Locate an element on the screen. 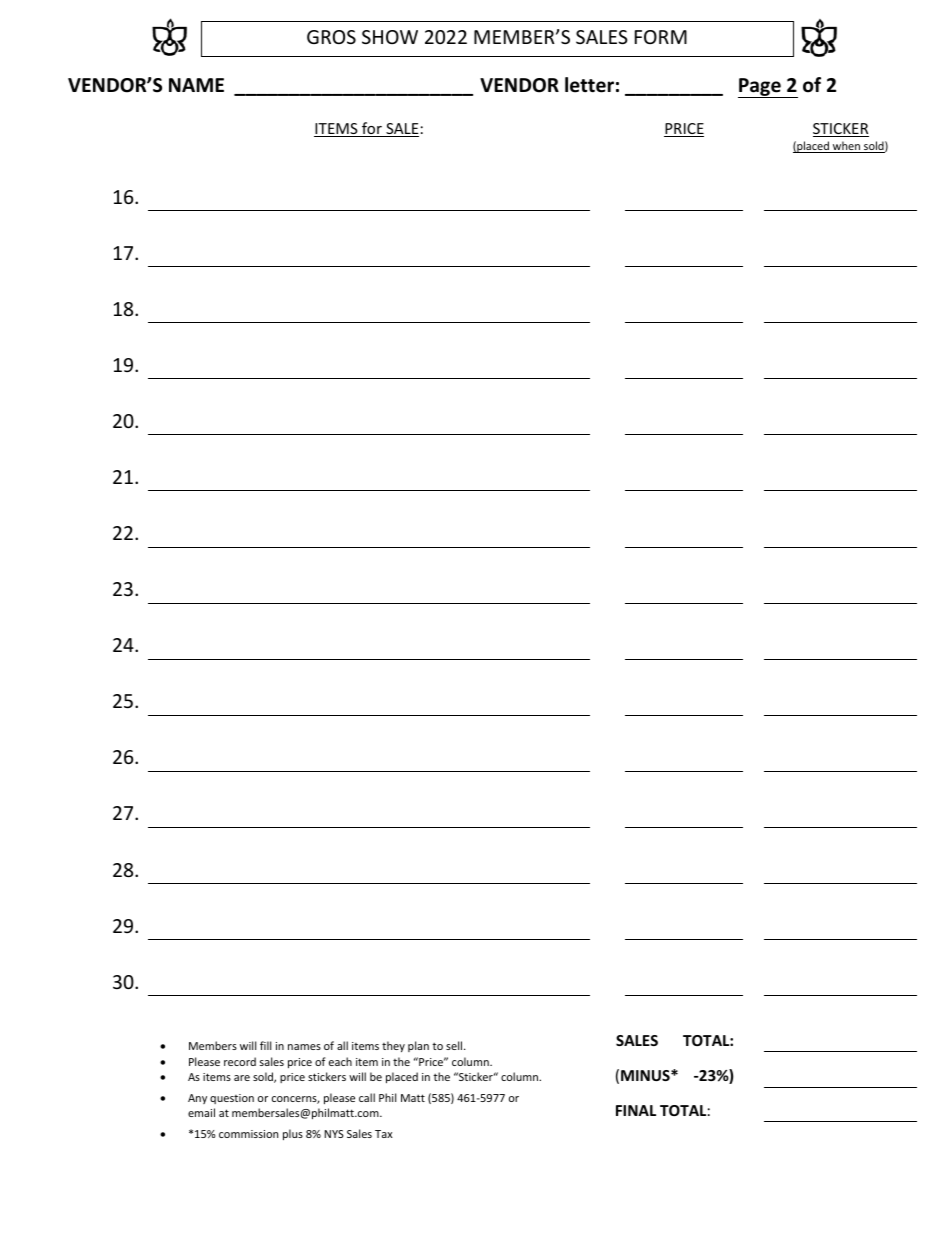  plus is located at coordinates (293, 1134).
